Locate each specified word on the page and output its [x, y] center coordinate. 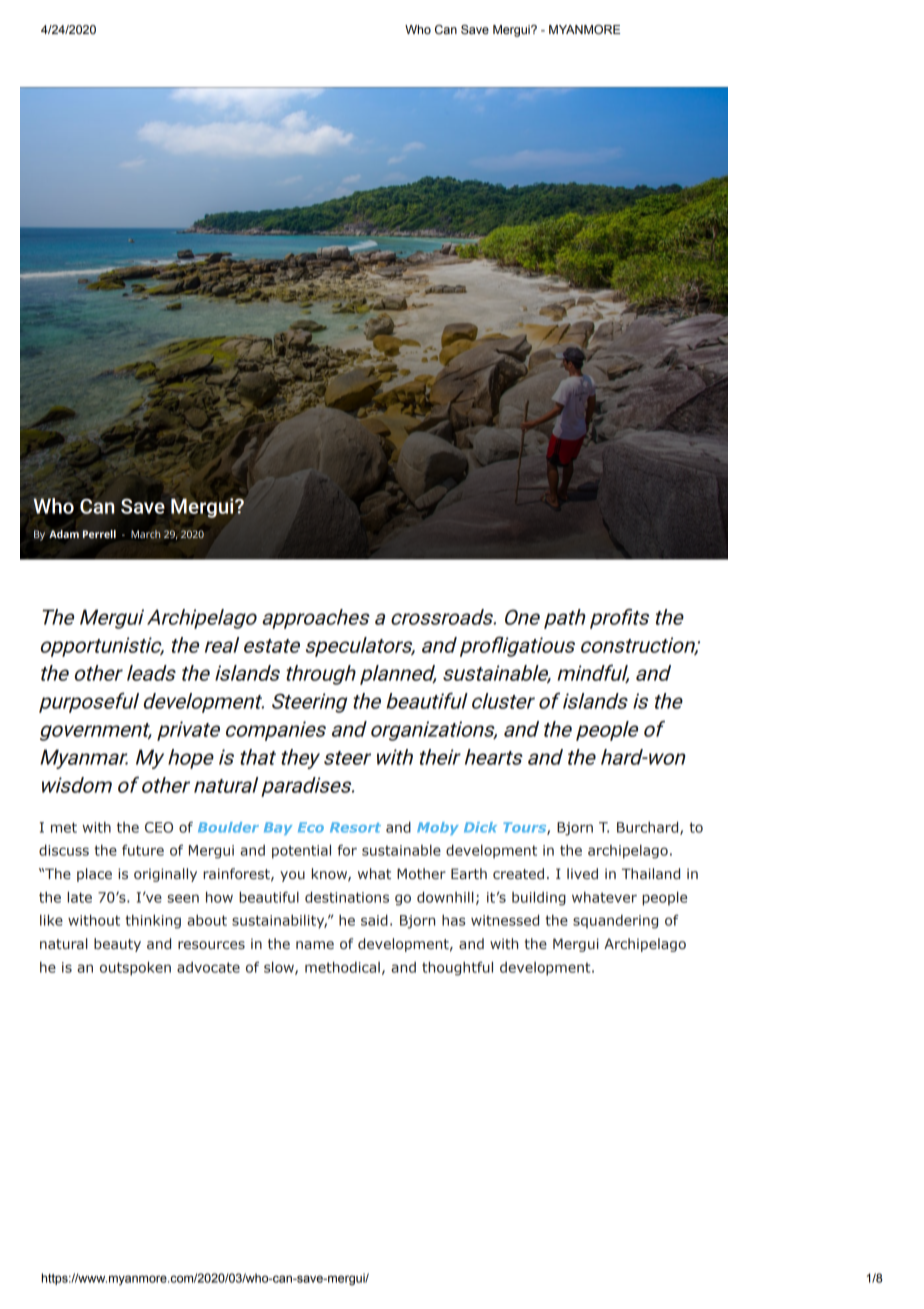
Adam [64, 534]
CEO [159, 827]
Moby [438, 828]
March [145, 534]
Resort [355, 827]
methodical [342, 967]
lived [582, 873]
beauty [117, 945]
